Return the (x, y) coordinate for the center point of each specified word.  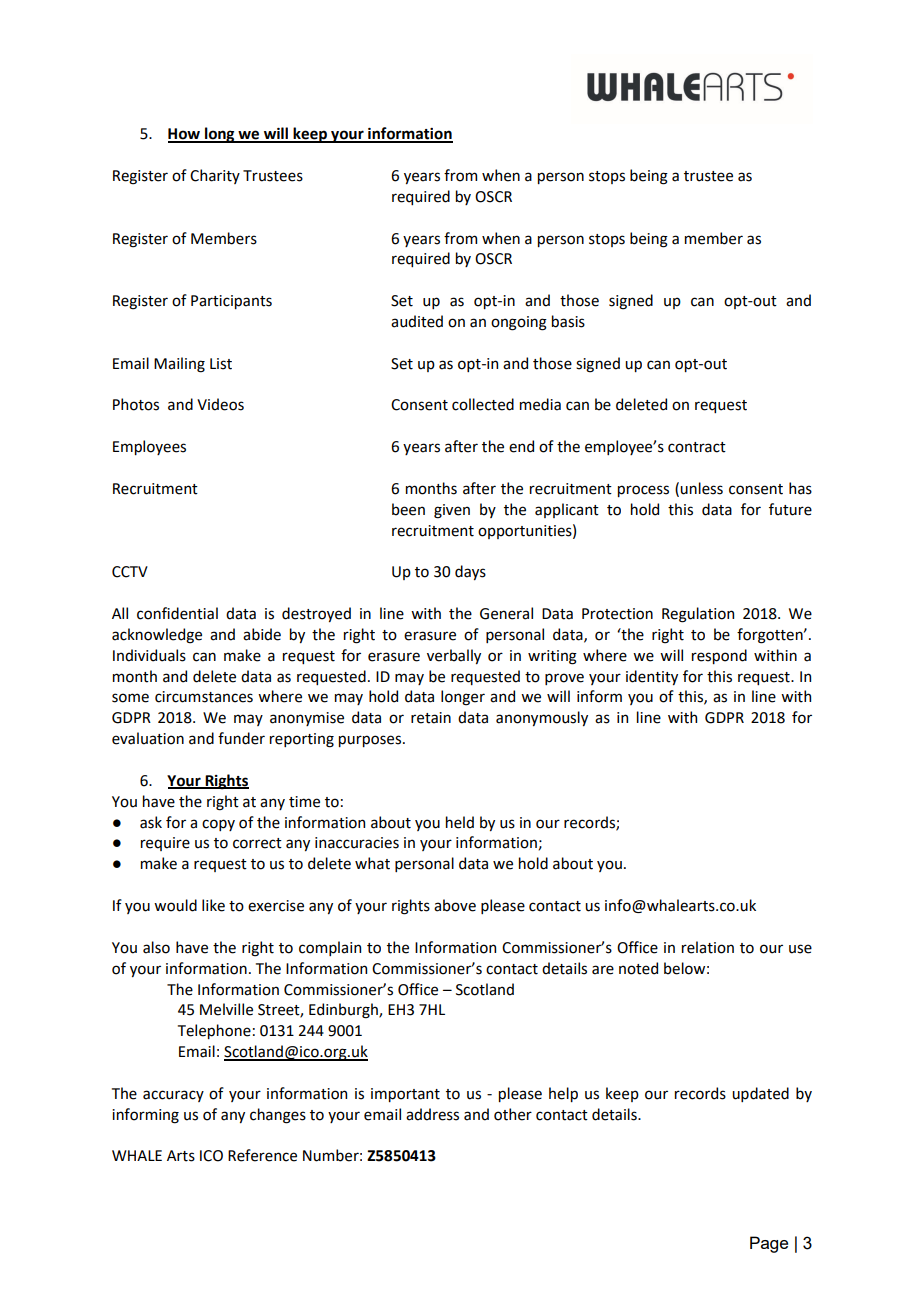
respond (719, 656)
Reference (262, 1155)
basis (568, 321)
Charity (215, 176)
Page (769, 1244)
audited (417, 321)
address (432, 1114)
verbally (454, 656)
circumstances (204, 697)
